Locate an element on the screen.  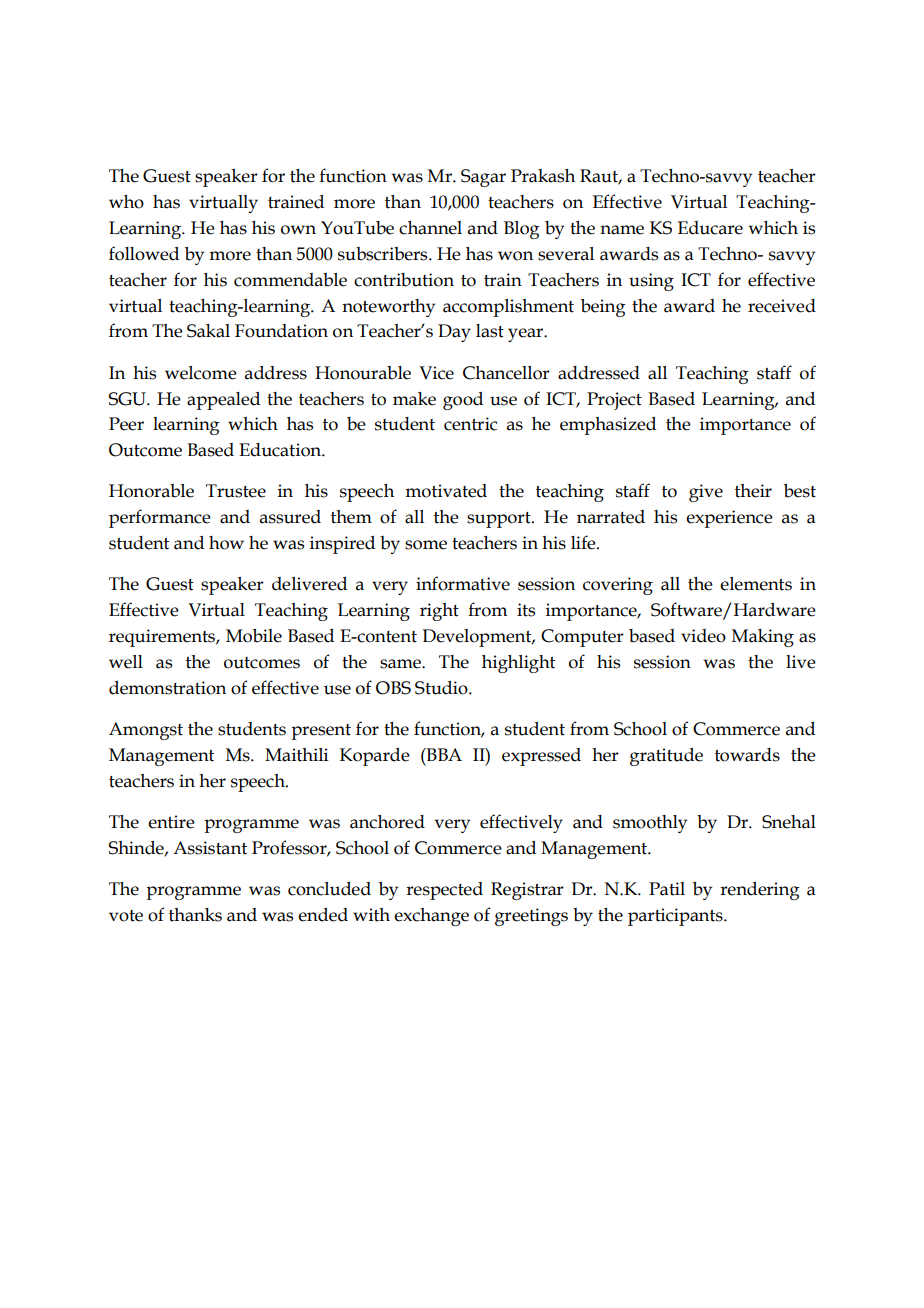
Sagar is located at coordinates (483, 178).
